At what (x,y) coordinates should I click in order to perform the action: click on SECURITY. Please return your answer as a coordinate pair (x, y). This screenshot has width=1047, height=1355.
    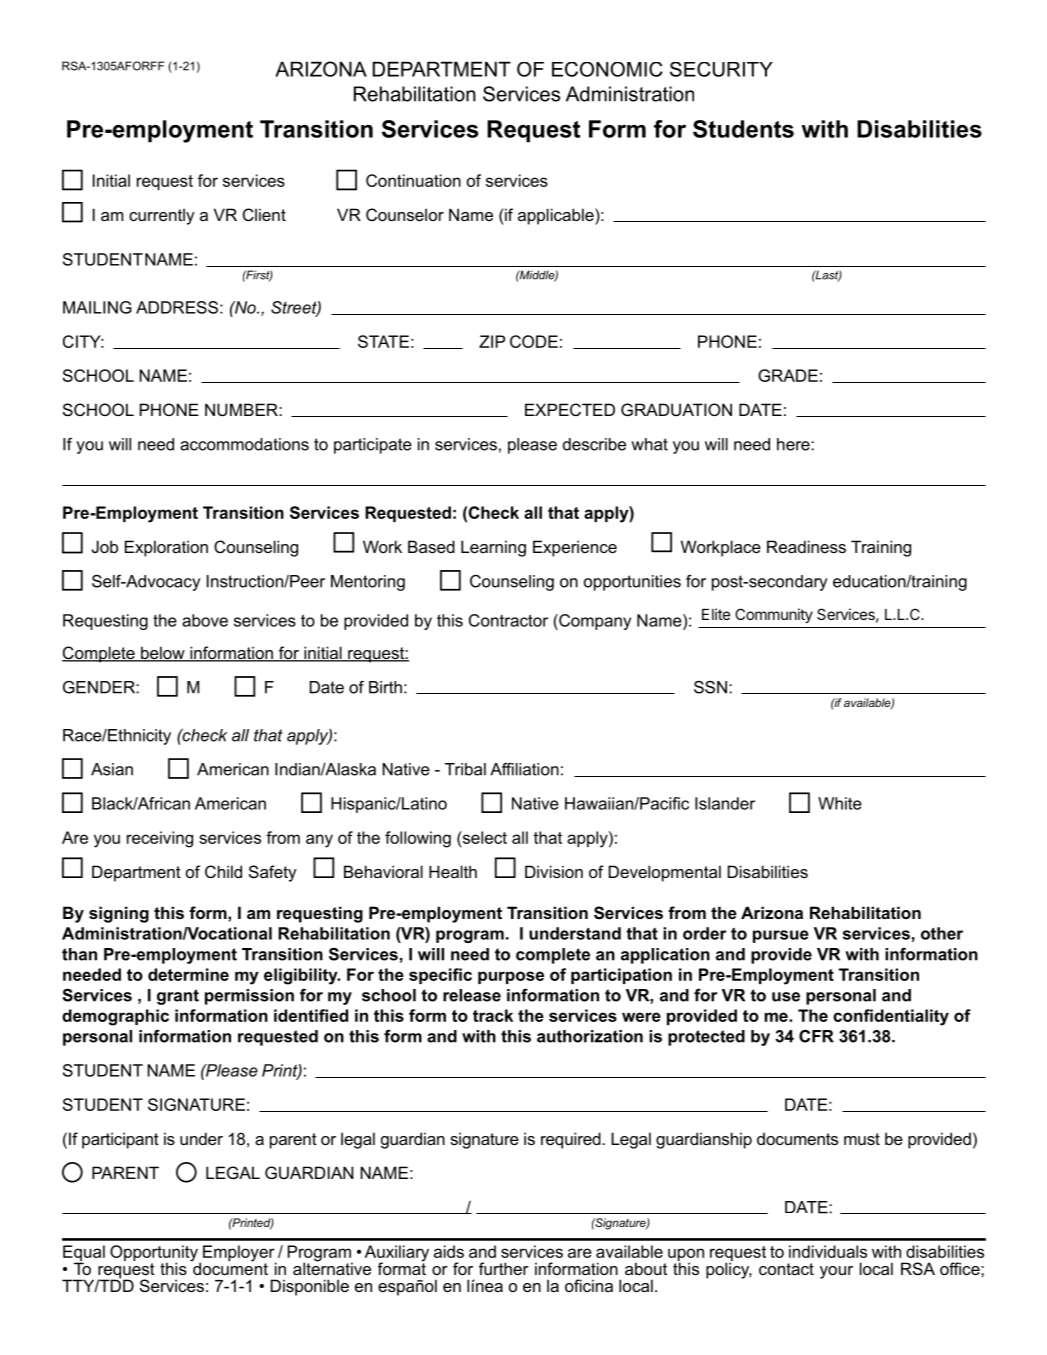
    Looking at the image, I should click on (721, 69).
